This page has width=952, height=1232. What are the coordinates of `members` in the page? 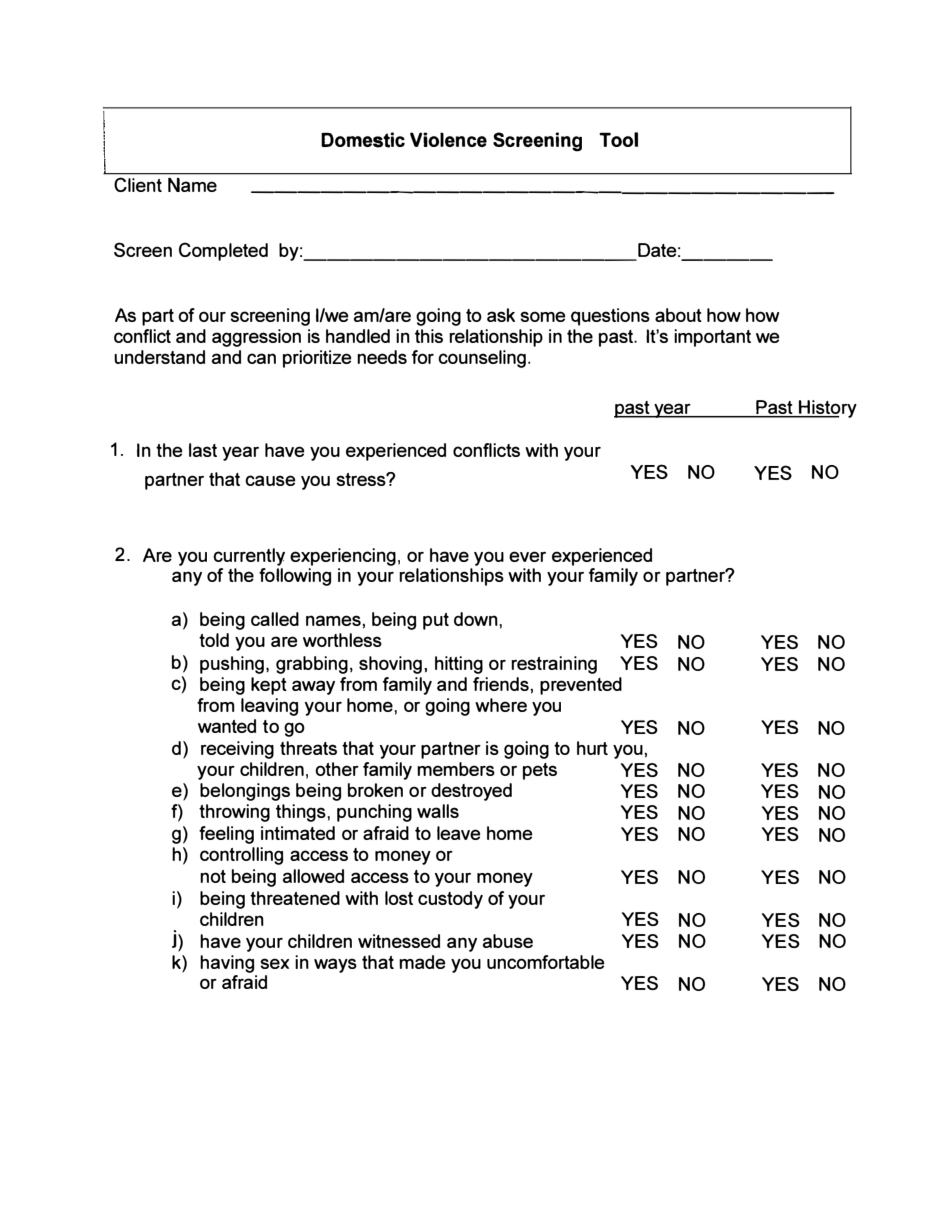 It's located at (456, 769).
